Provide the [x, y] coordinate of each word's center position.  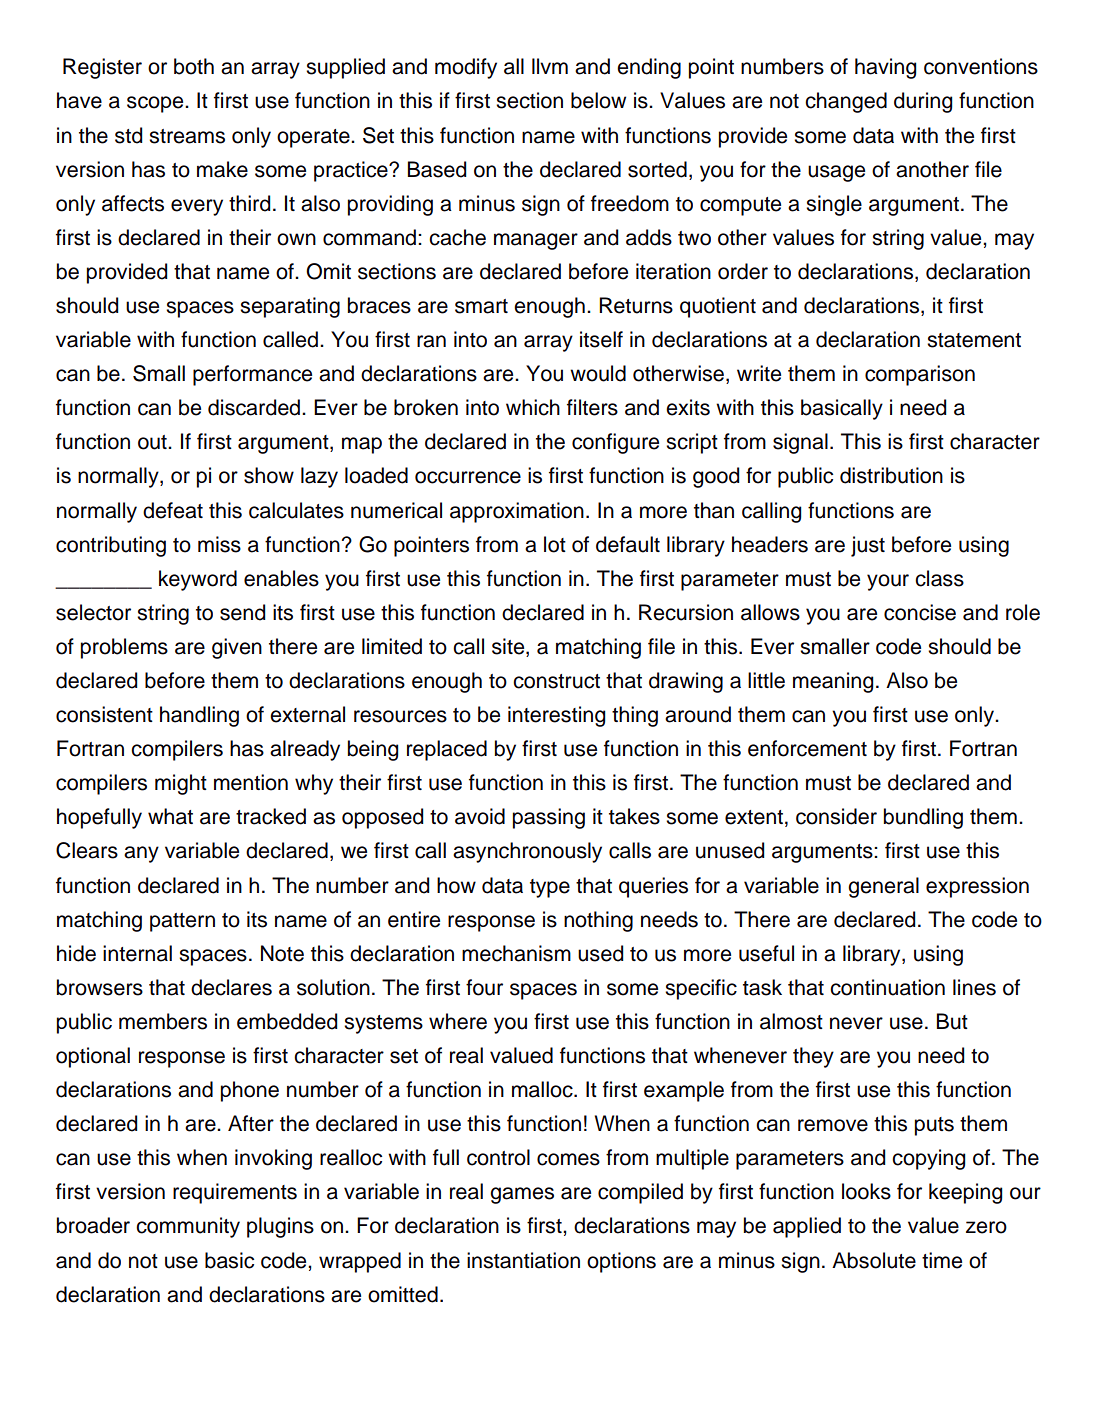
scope [156, 104]
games [522, 1195]
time [942, 1260]
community [188, 1227]
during [923, 102]
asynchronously [527, 852]
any [141, 854]
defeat [173, 510]
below [598, 100]
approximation [517, 512]
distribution [891, 475]
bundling [923, 818]
